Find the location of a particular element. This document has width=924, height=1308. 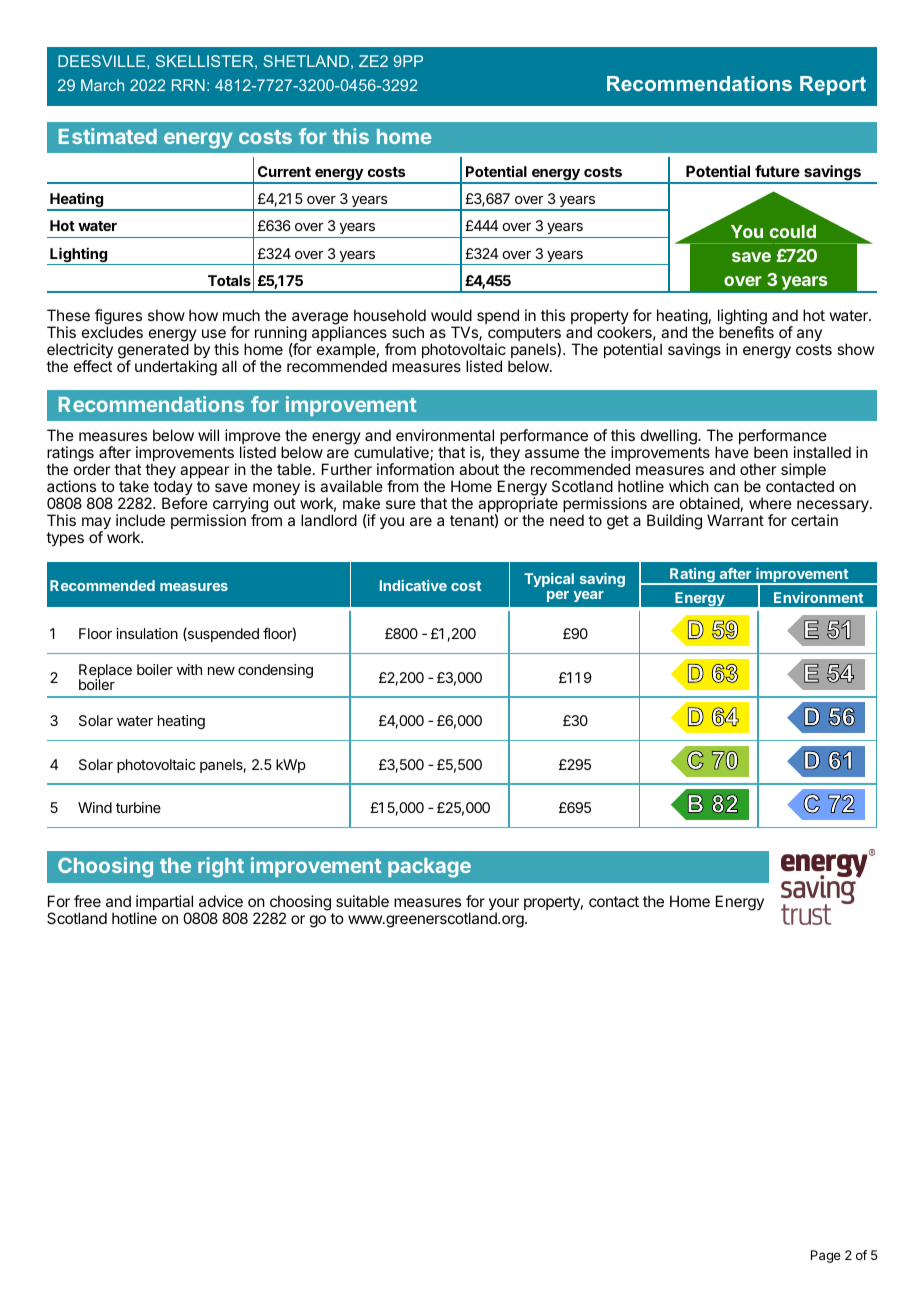

RRN is located at coordinates (188, 85).
